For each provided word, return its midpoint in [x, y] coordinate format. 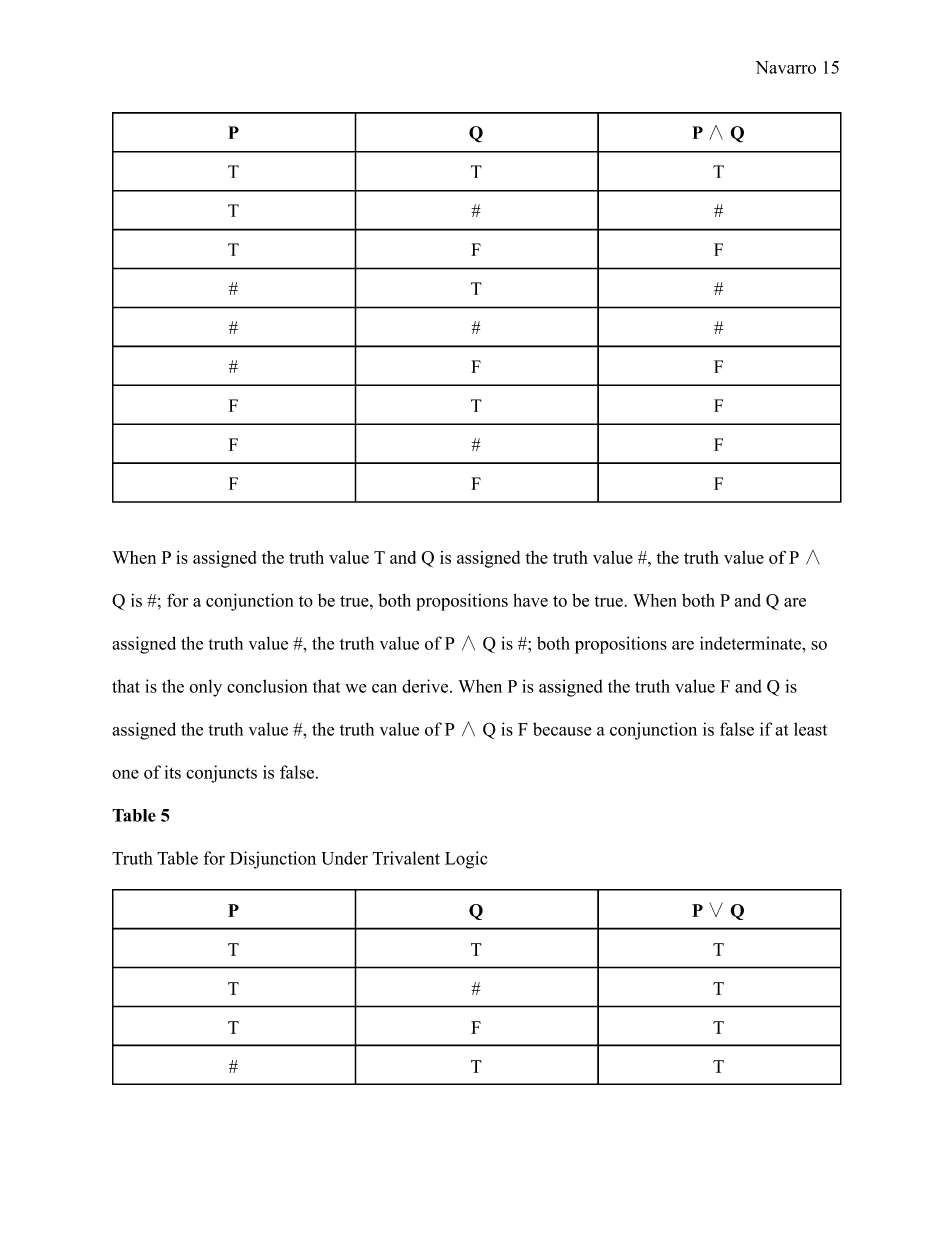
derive [426, 686]
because [562, 729]
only [205, 688]
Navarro [785, 67]
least [810, 729]
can [384, 688]
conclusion [267, 686]
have [530, 600]
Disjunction [273, 860]
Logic [466, 860]
